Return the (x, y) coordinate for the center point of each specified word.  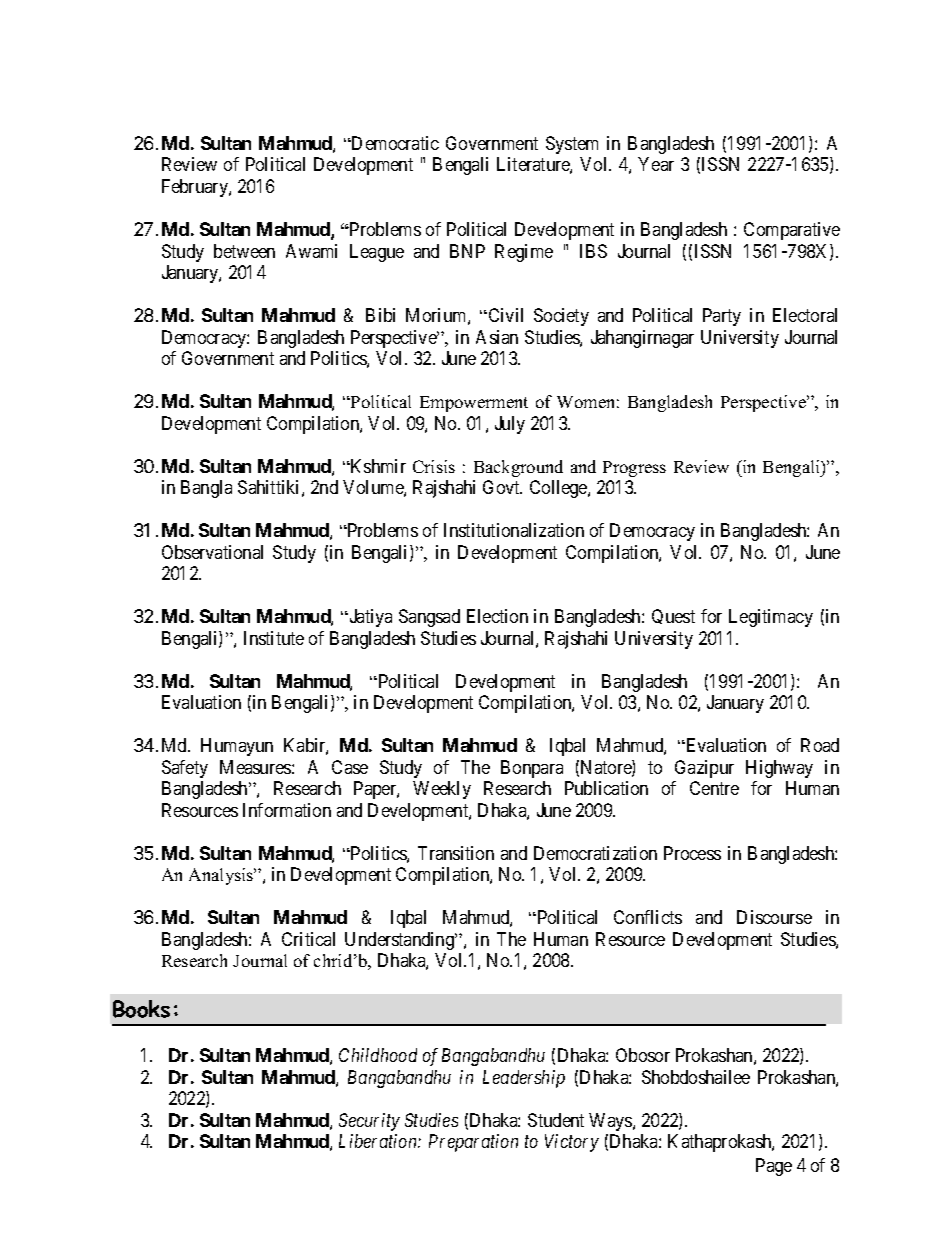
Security (369, 1122)
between (244, 251)
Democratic (394, 143)
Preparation (473, 1143)
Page (774, 1167)
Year (656, 164)
